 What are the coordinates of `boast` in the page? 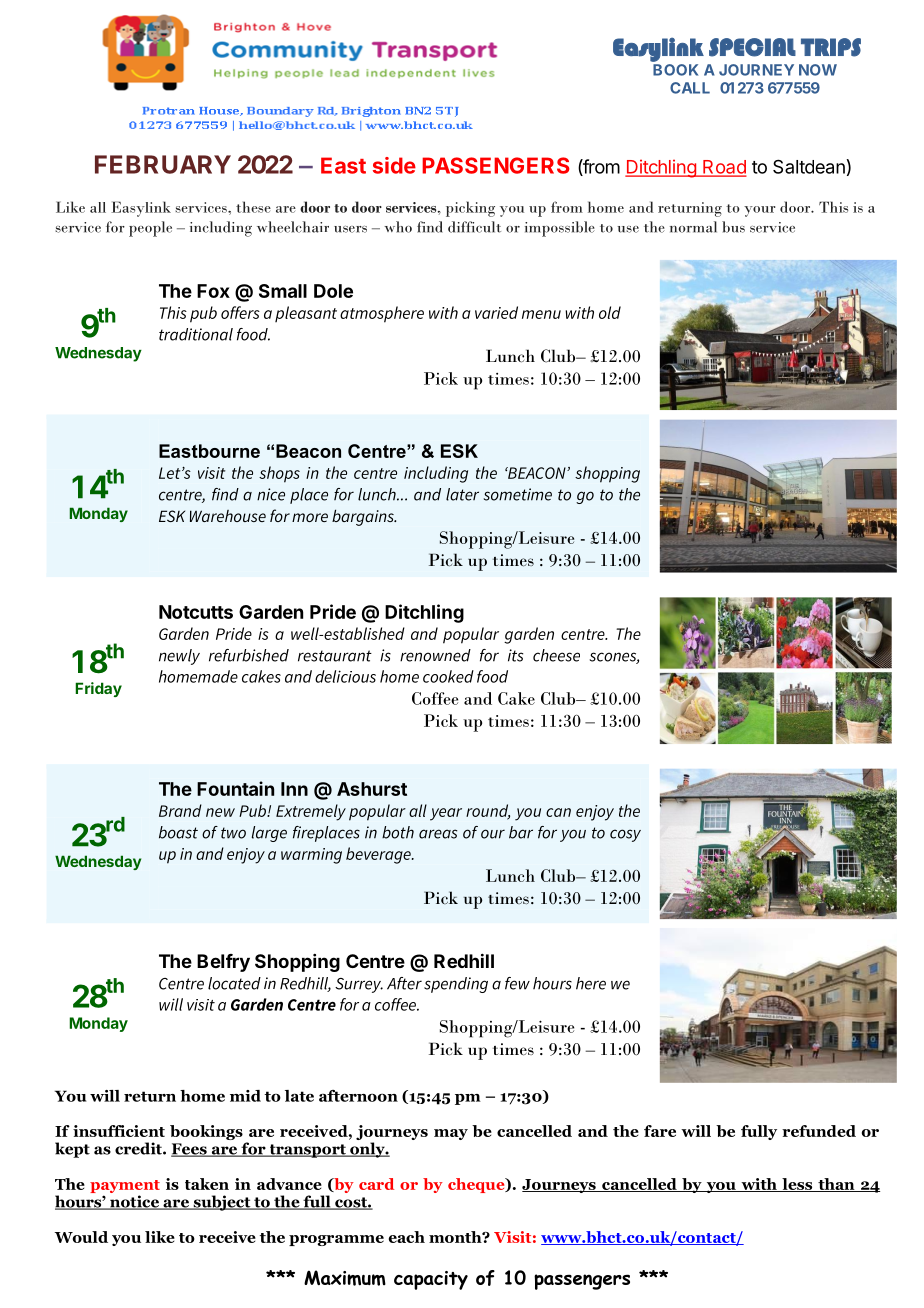 It's located at (178, 832).
